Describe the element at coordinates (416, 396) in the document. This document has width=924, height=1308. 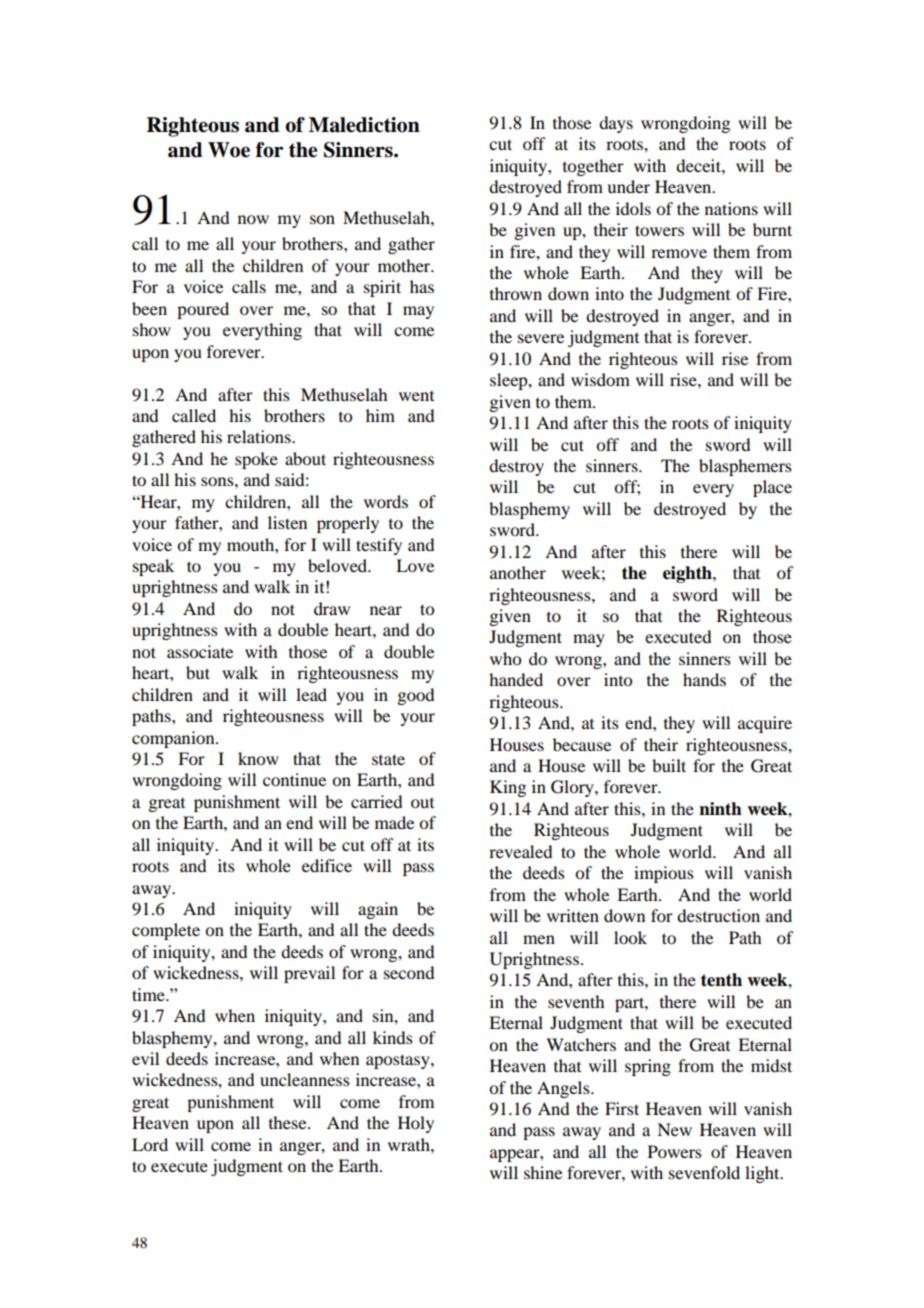
I see `went` at that location.
